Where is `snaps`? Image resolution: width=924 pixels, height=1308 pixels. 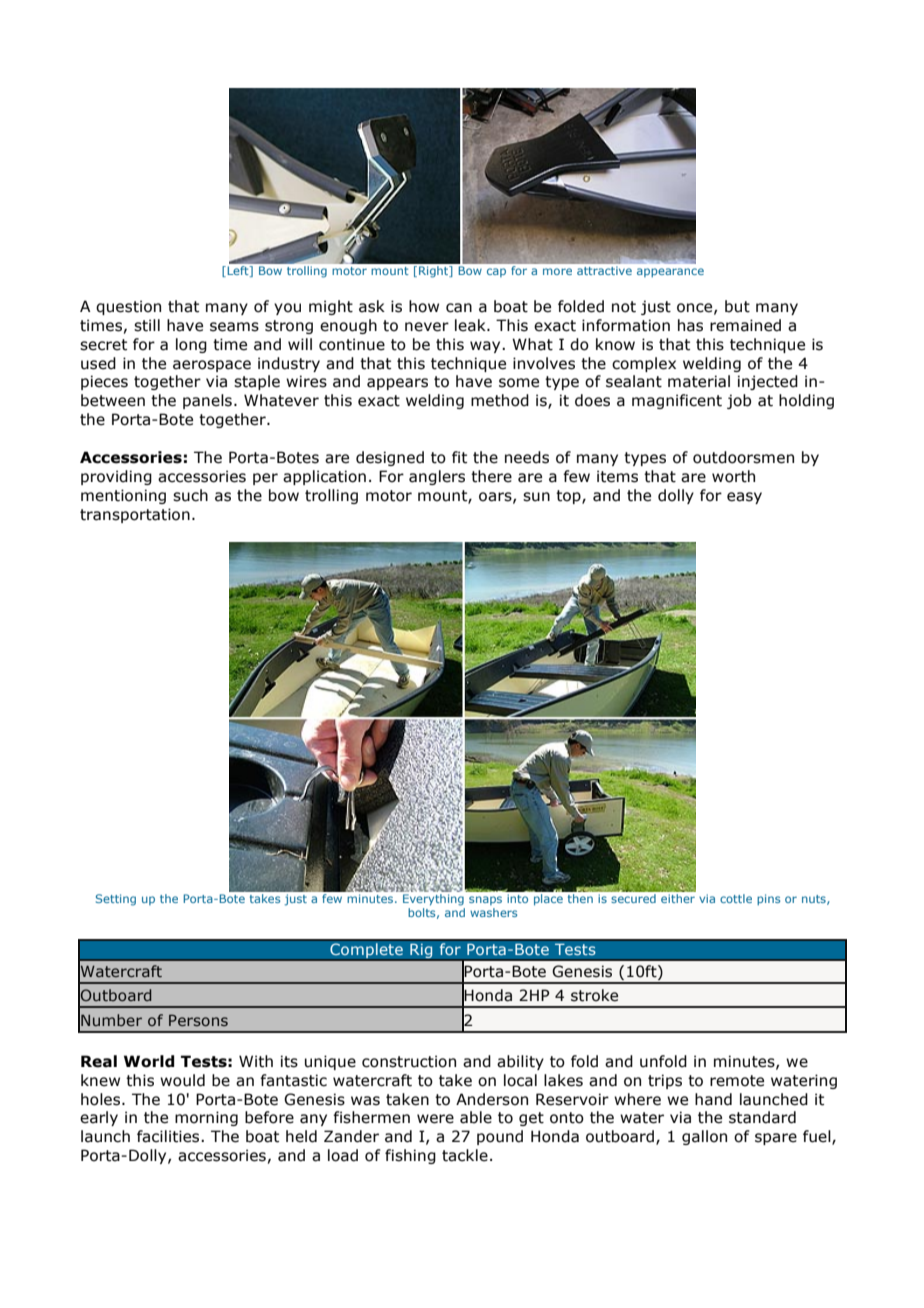 snaps is located at coordinates (485, 900).
